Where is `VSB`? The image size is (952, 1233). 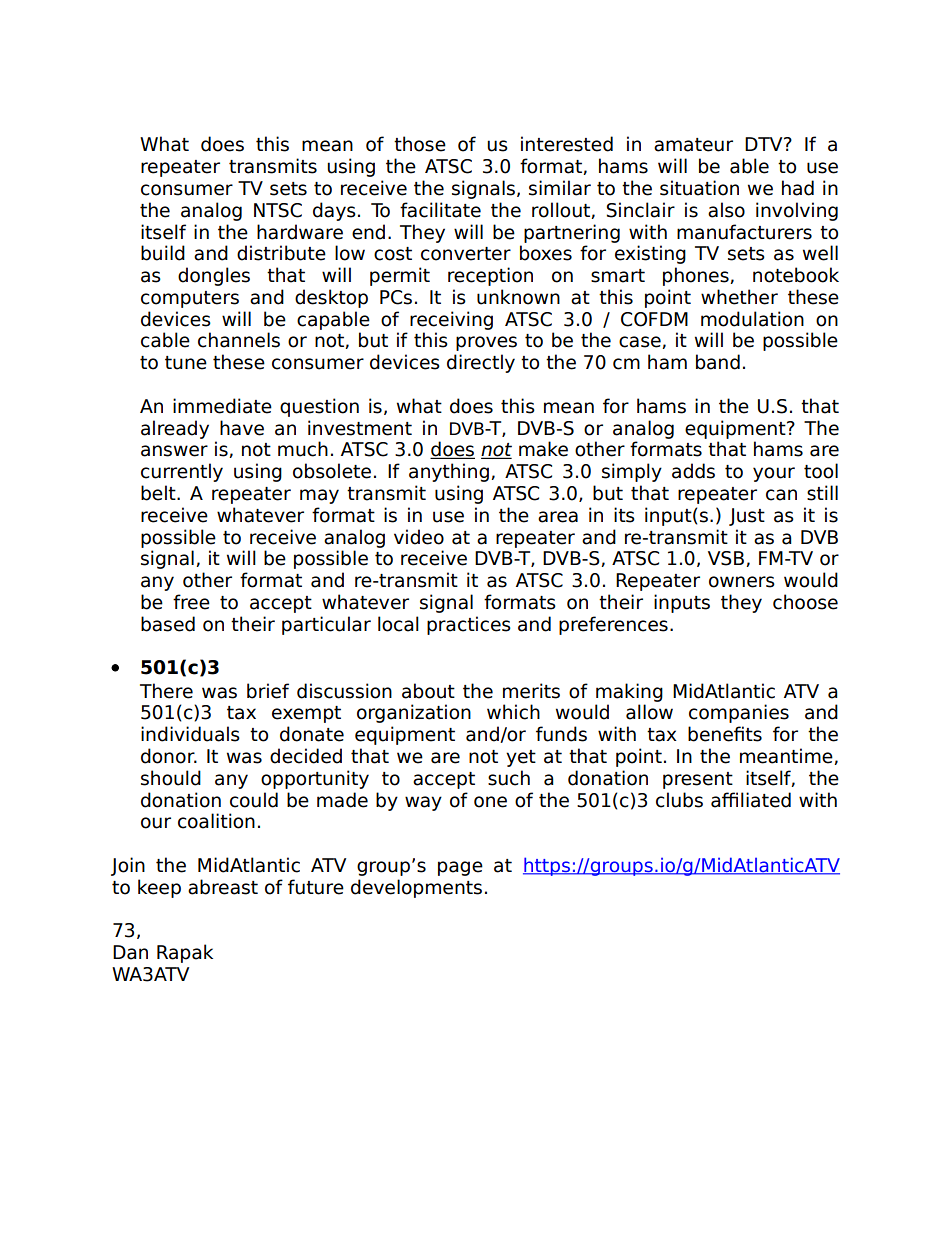
VSB is located at coordinates (726, 558).
